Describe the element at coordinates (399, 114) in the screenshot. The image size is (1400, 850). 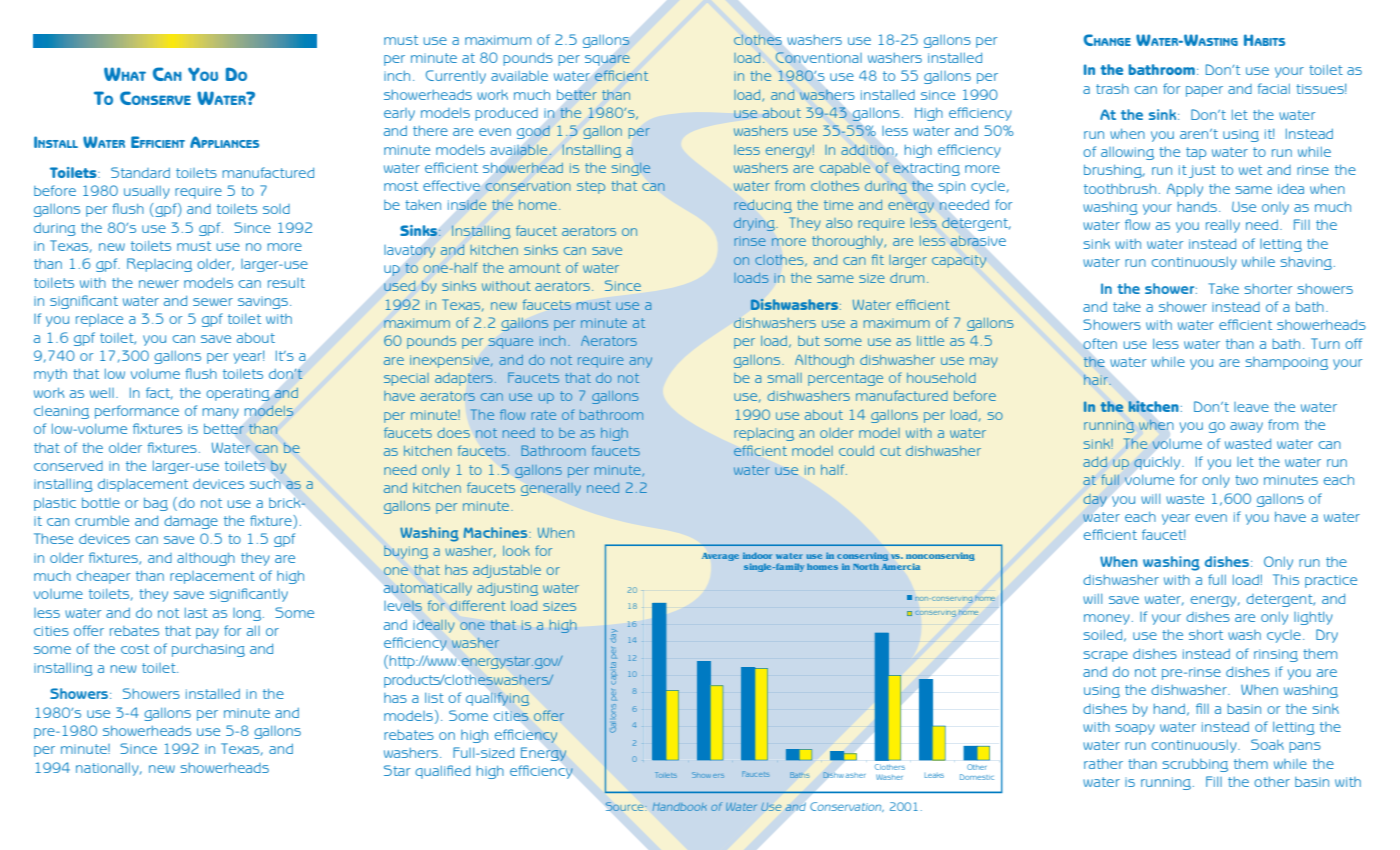
I see `early` at that location.
